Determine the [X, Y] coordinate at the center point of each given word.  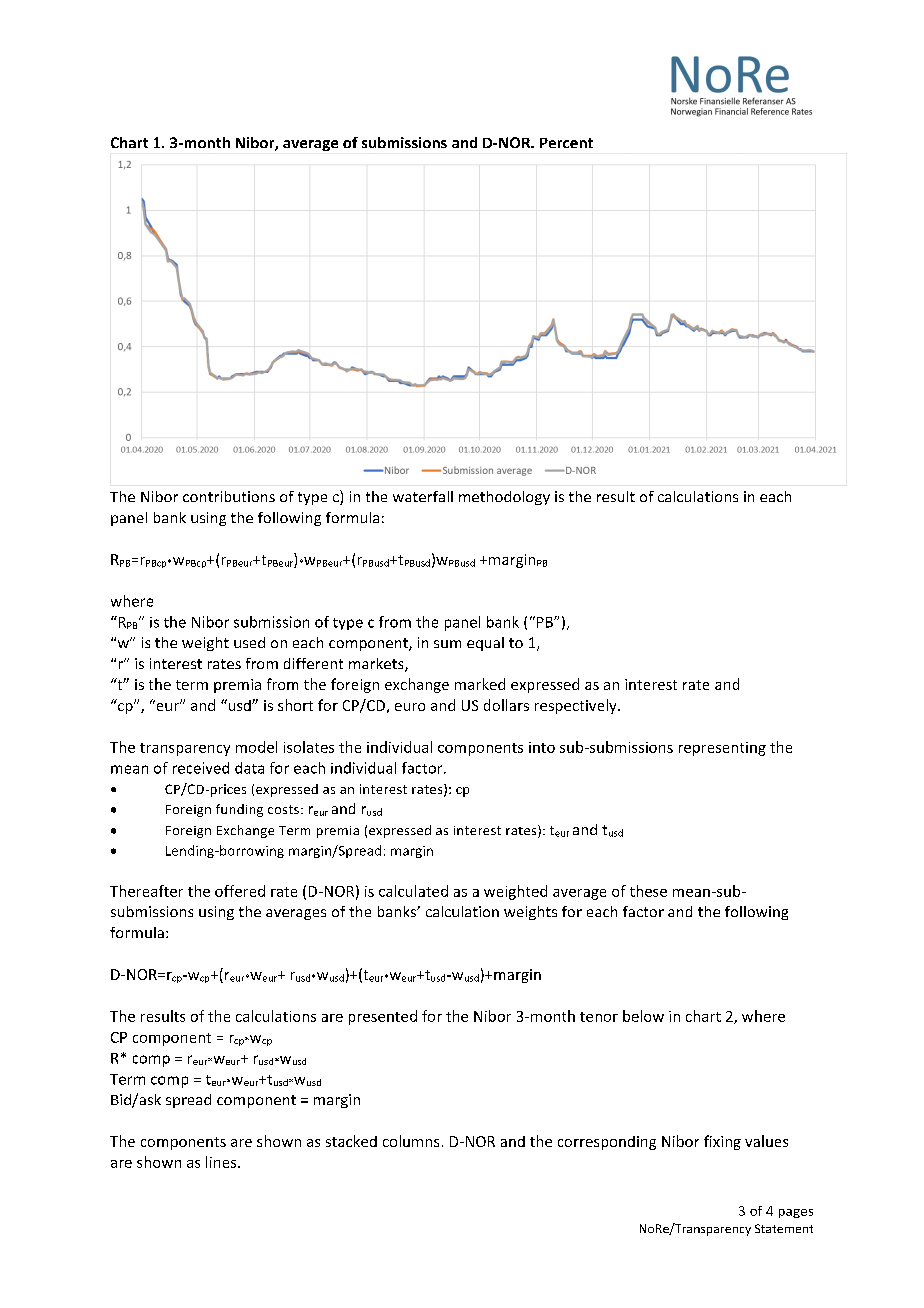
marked [480, 684]
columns [411, 1141]
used [249, 642]
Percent [566, 143]
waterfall [423, 496]
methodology [504, 498]
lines [222, 1162]
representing [722, 749]
